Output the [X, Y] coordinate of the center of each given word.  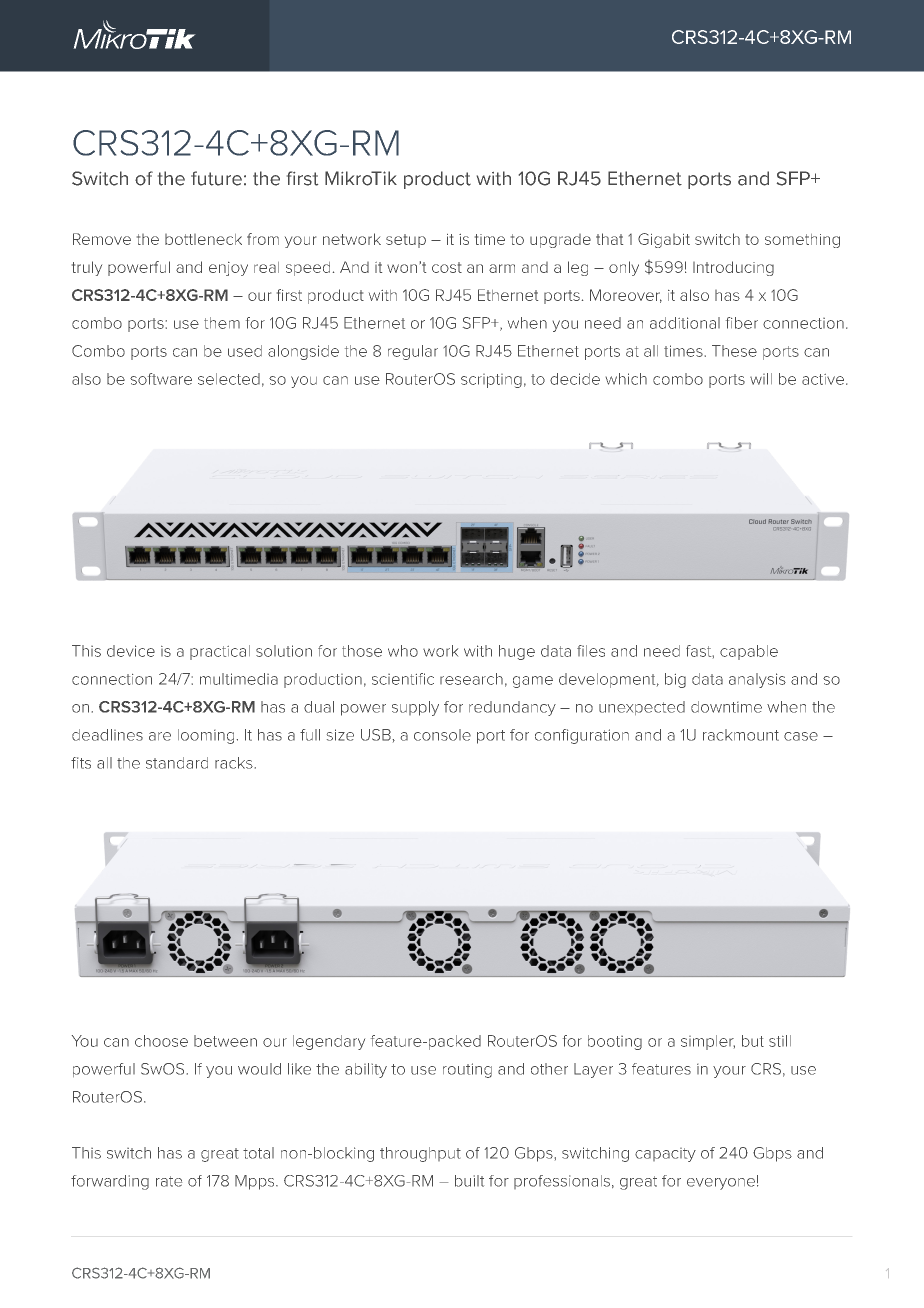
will [761, 379]
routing [467, 1070]
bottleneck [203, 239]
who [403, 651]
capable [749, 652]
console [442, 735]
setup [406, 241]
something [802, 241]
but [753, 1041]
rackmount [741, 735]
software [161, 379]
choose [161, 1041]
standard [177, 763]
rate [169, 1181]
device [131, 651]
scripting [491, 381]
